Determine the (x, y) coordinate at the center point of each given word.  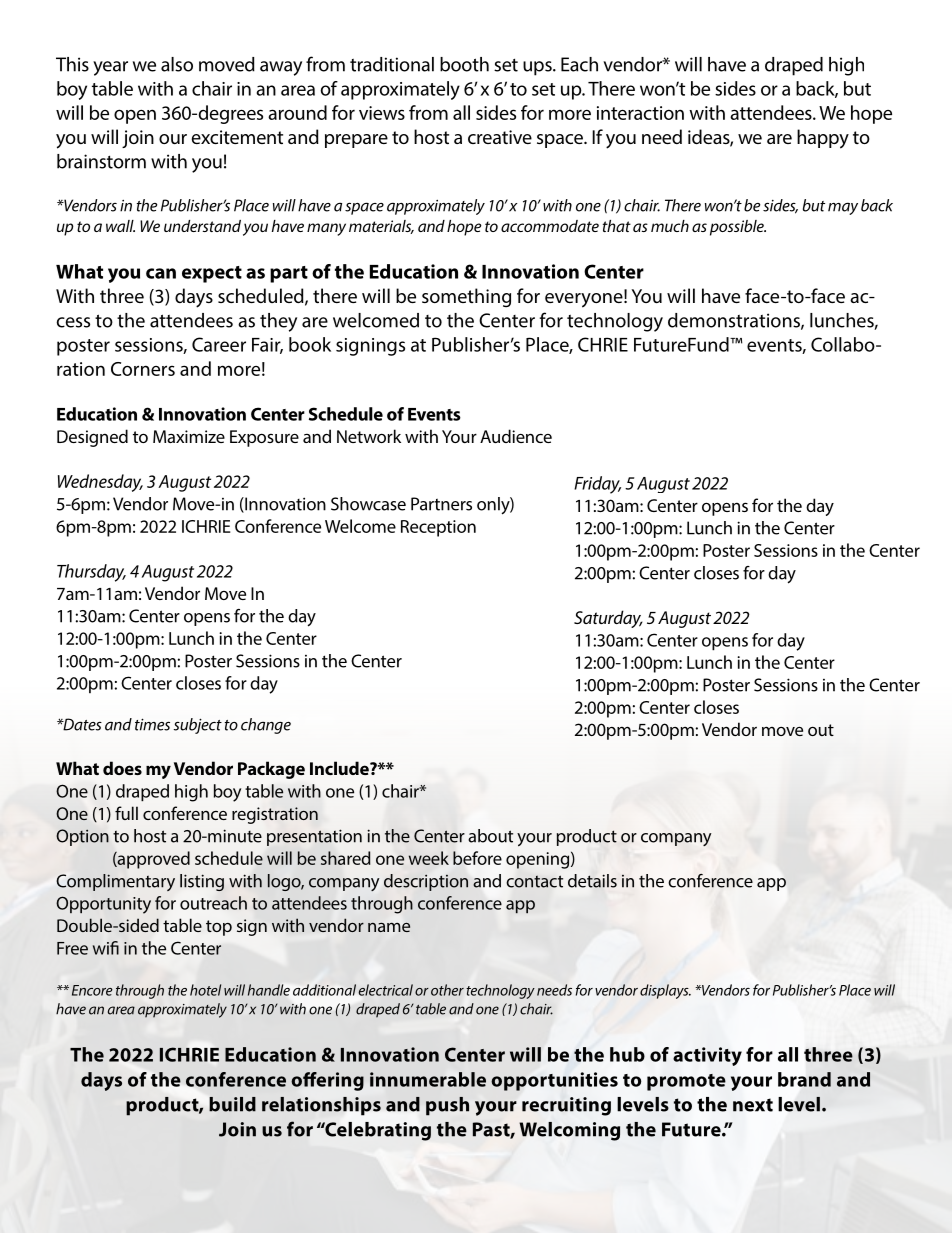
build (232, 1104)
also (177, 64)
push (447, 1106)
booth (464, 64)
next (753, 1105)
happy (823, 139)
